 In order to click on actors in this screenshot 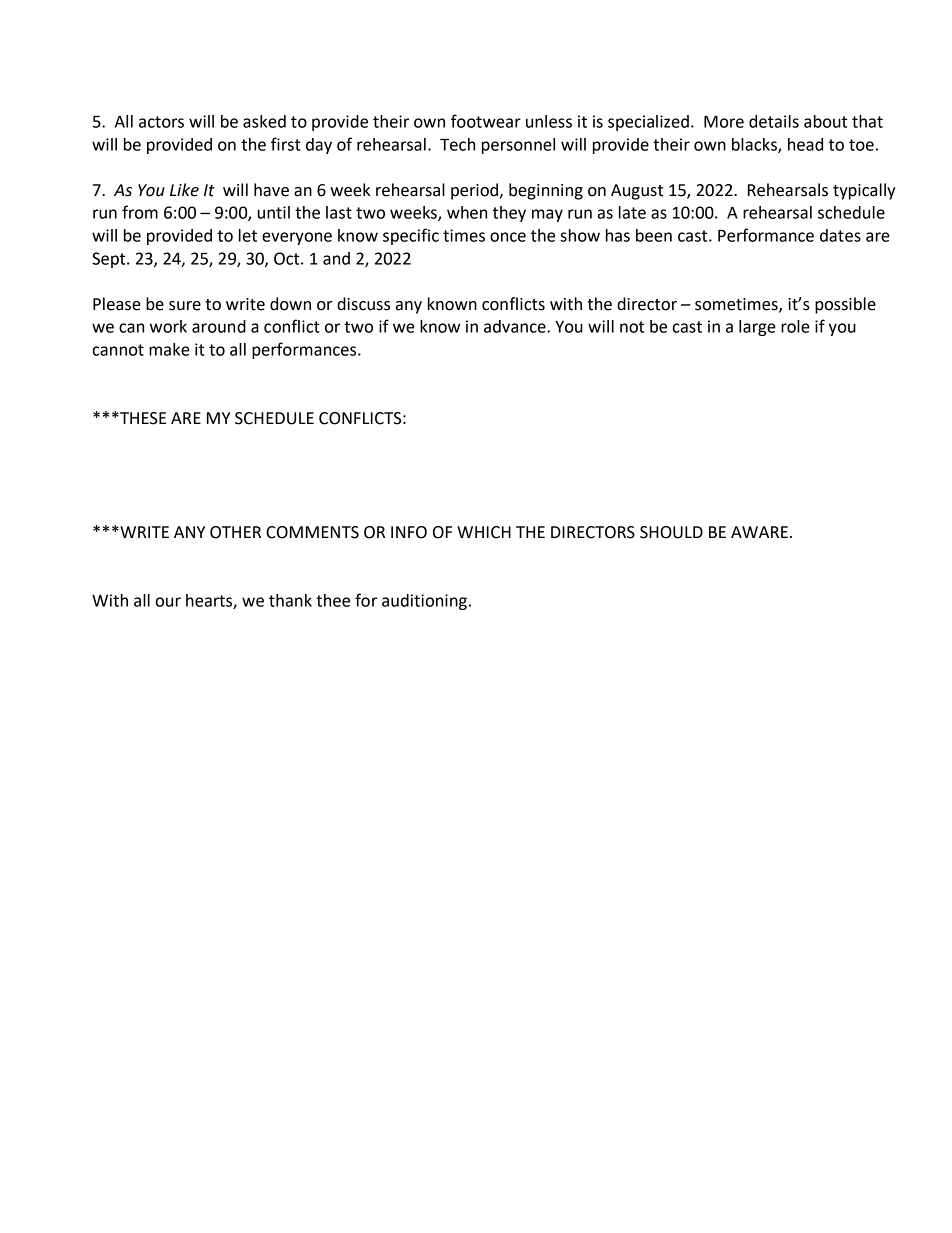, I will do `click(161, 122)`.
